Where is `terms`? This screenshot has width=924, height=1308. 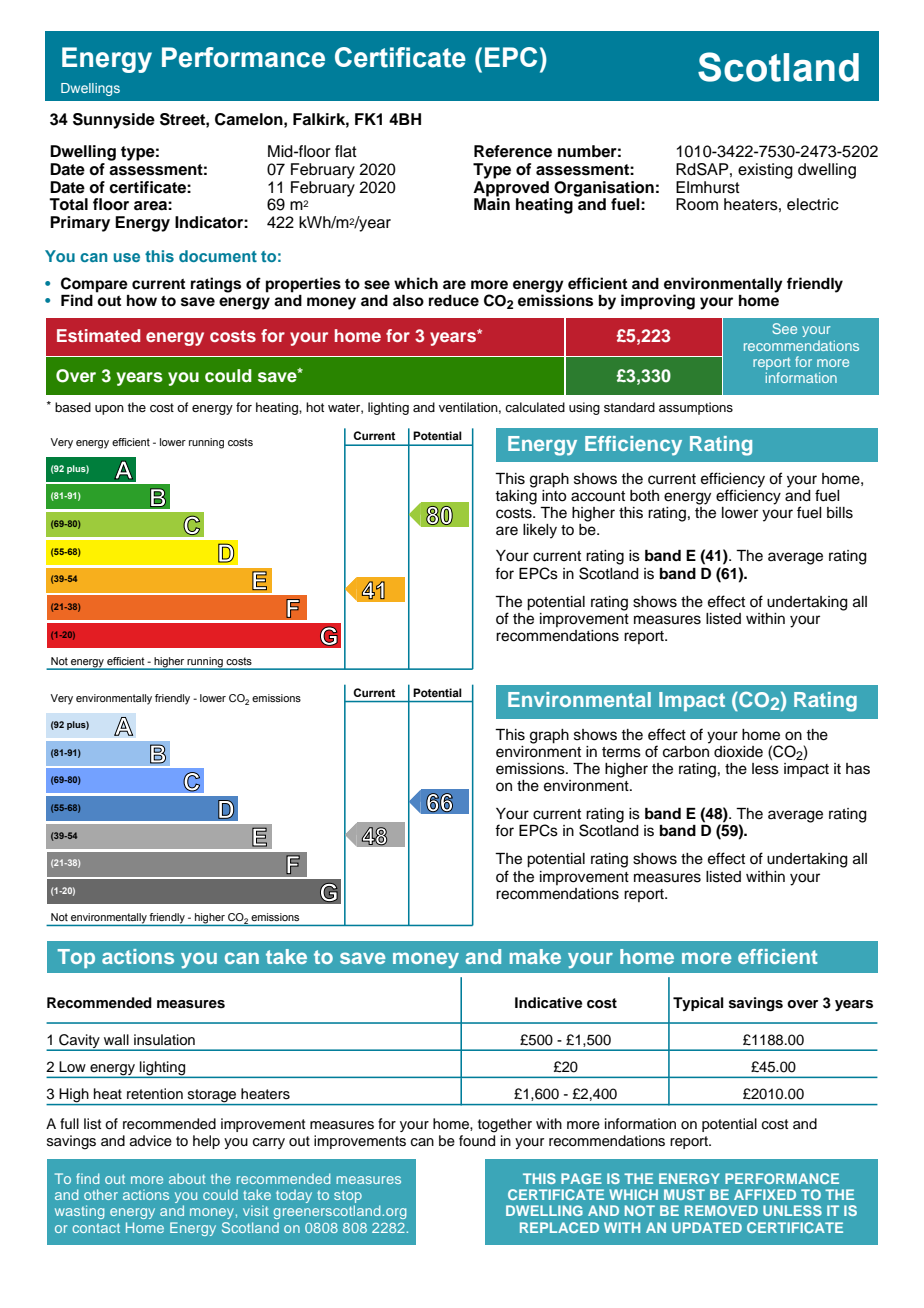 terms is located at coordinates (621, 752).
